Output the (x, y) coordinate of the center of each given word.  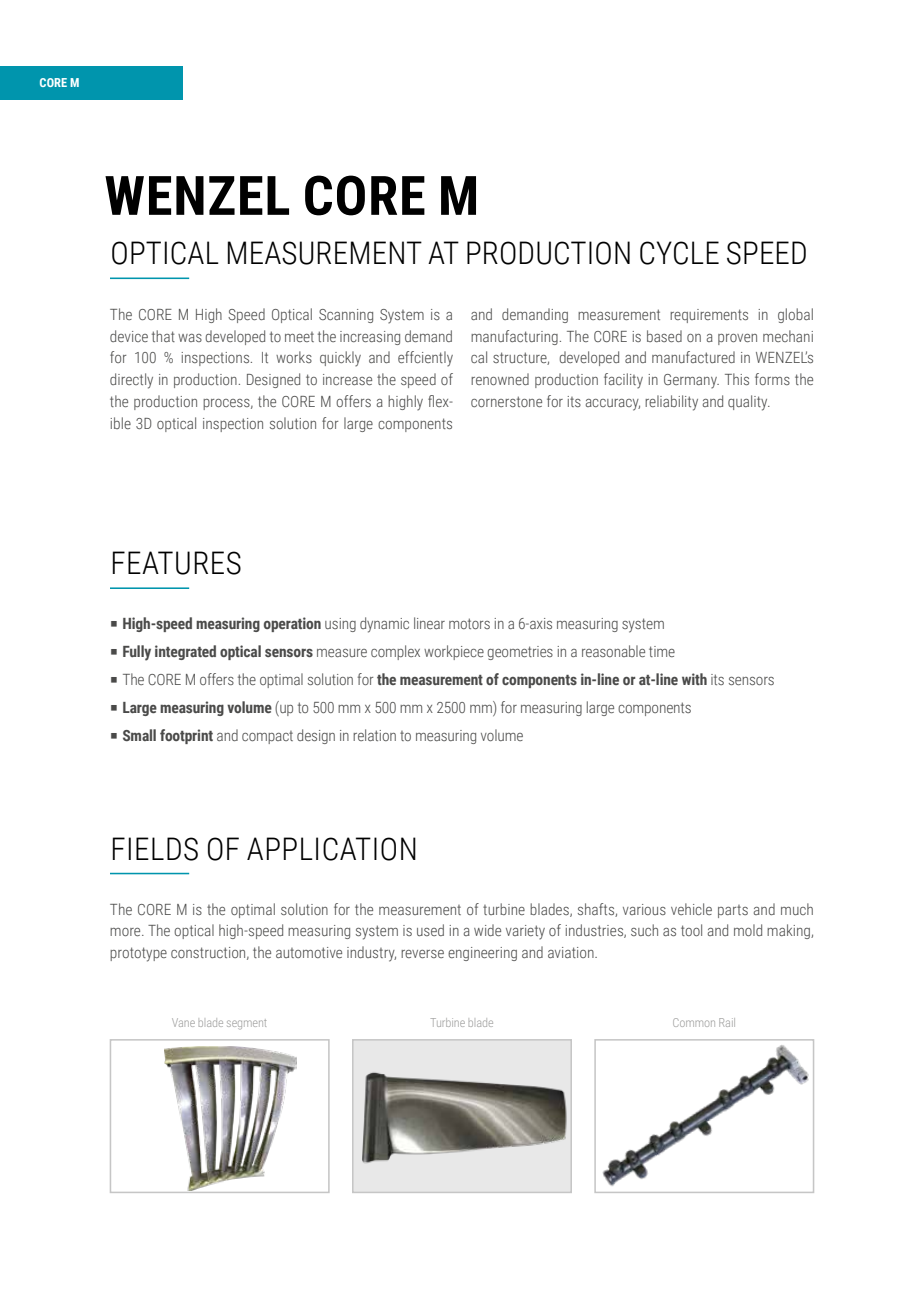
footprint (186, 736)
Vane (183, 1022)
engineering (482, 954)
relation (374, 735)
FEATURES (177, 563)
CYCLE (679, 253)
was (190, 338)
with (694, 679)
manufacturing (514, 337)
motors (469, 623)
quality (749, 403)
